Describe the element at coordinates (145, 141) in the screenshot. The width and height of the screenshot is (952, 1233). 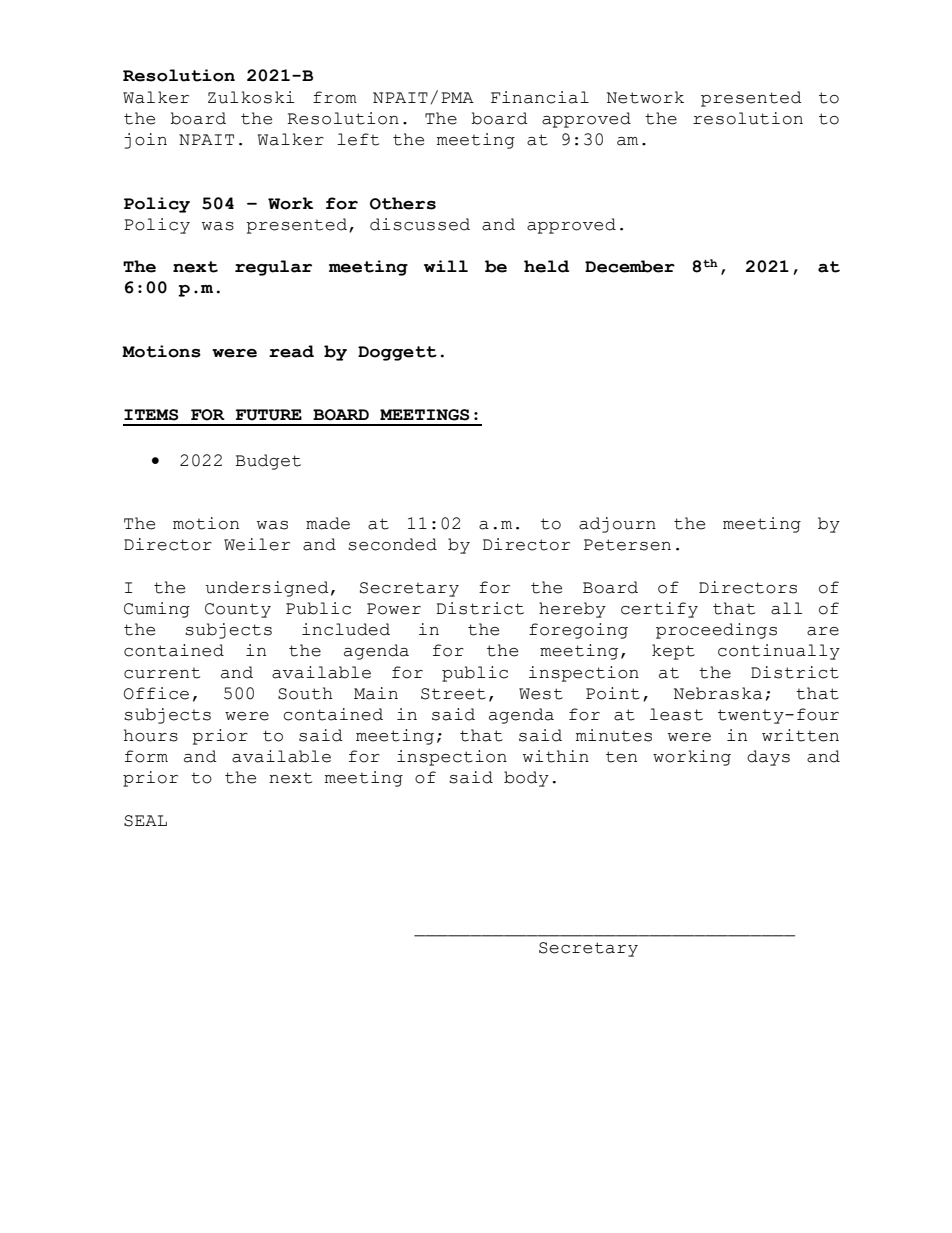
I see `join` at that location.
